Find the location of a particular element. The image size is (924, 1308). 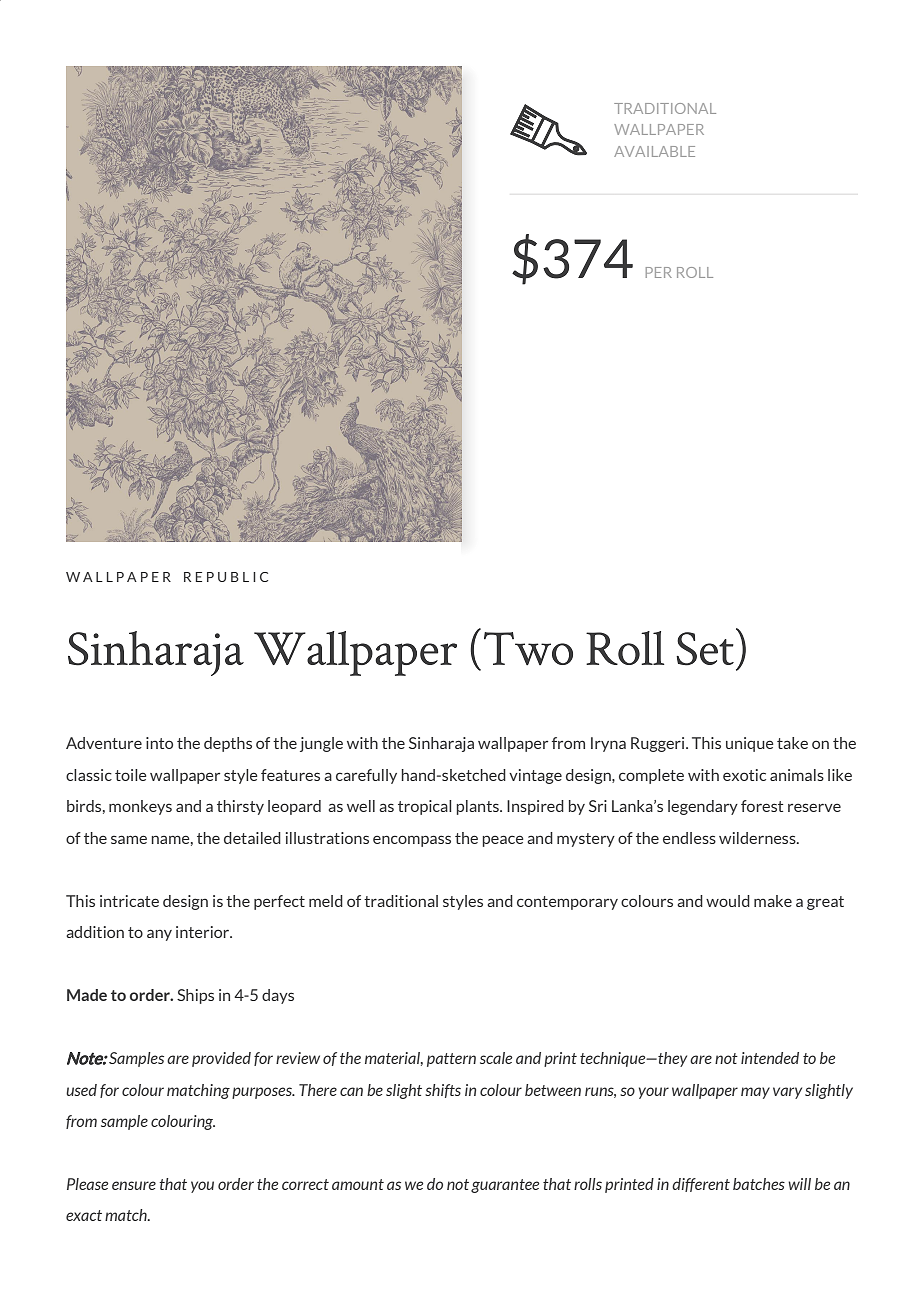

ensure is located at coordinates (134, 1185).
